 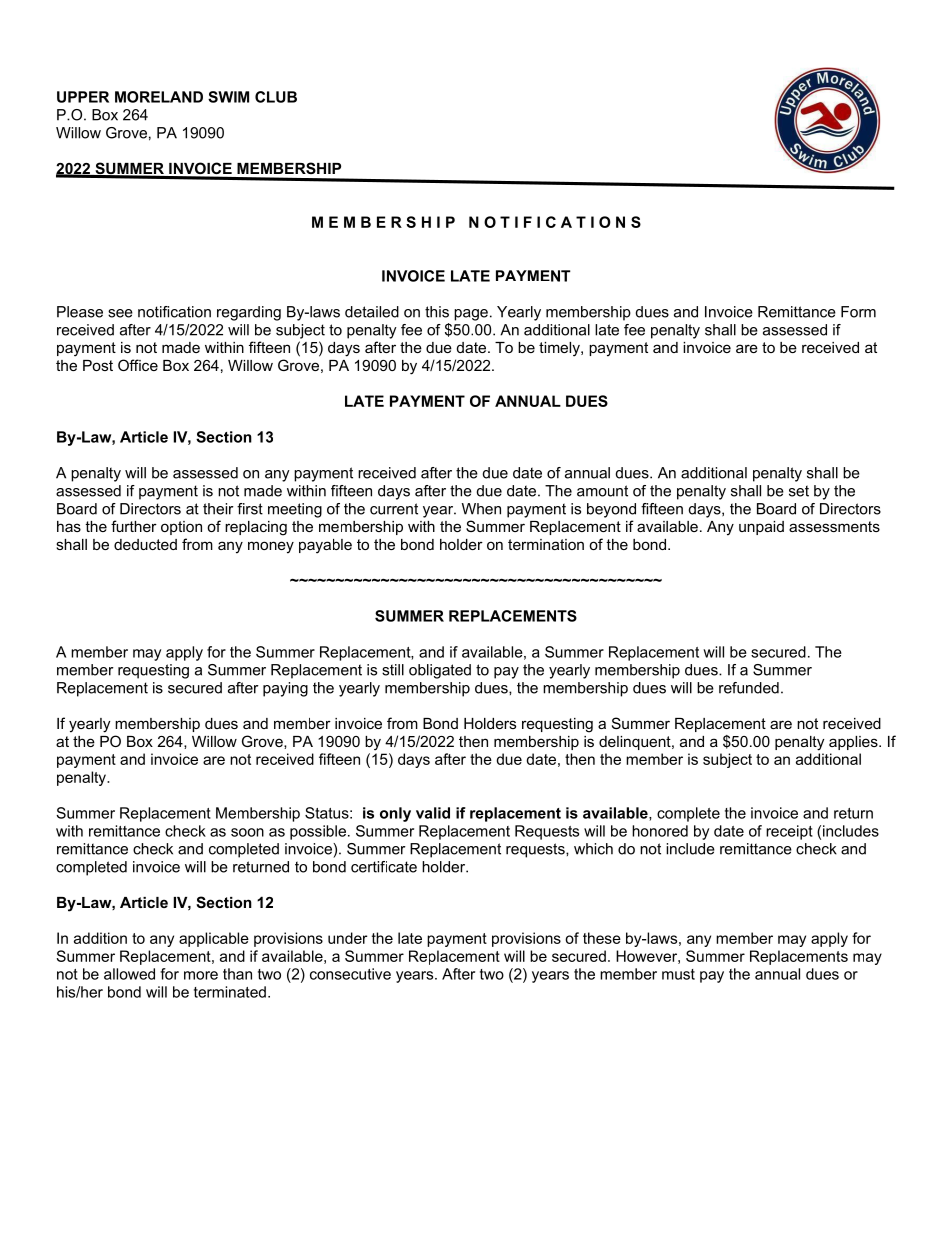 What do you see at coordinates (276, 97) in the document?
I see `CLUB` at bounding box center [276, 97].
